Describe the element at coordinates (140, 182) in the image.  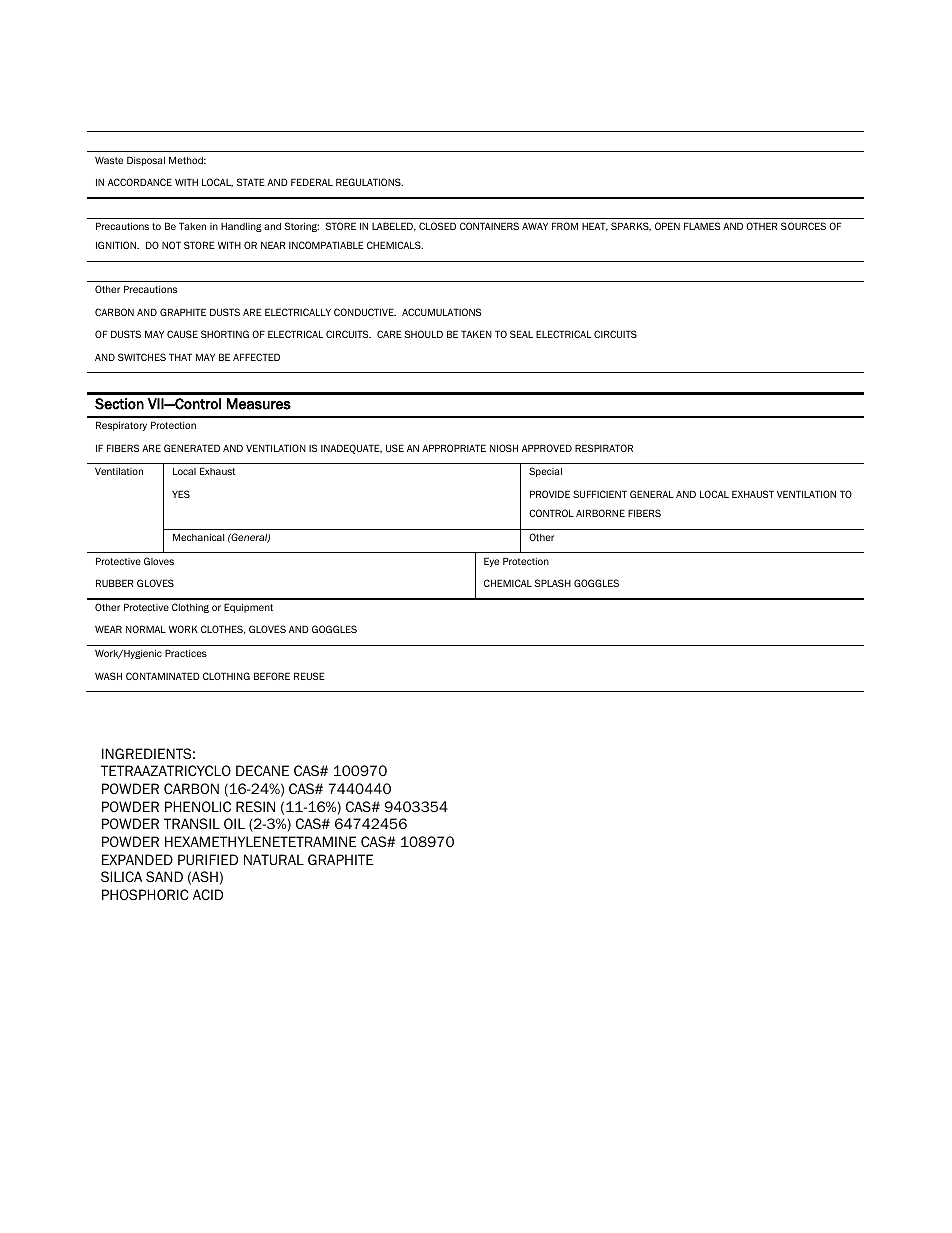
I see `ACCORDANCE` at that location.
